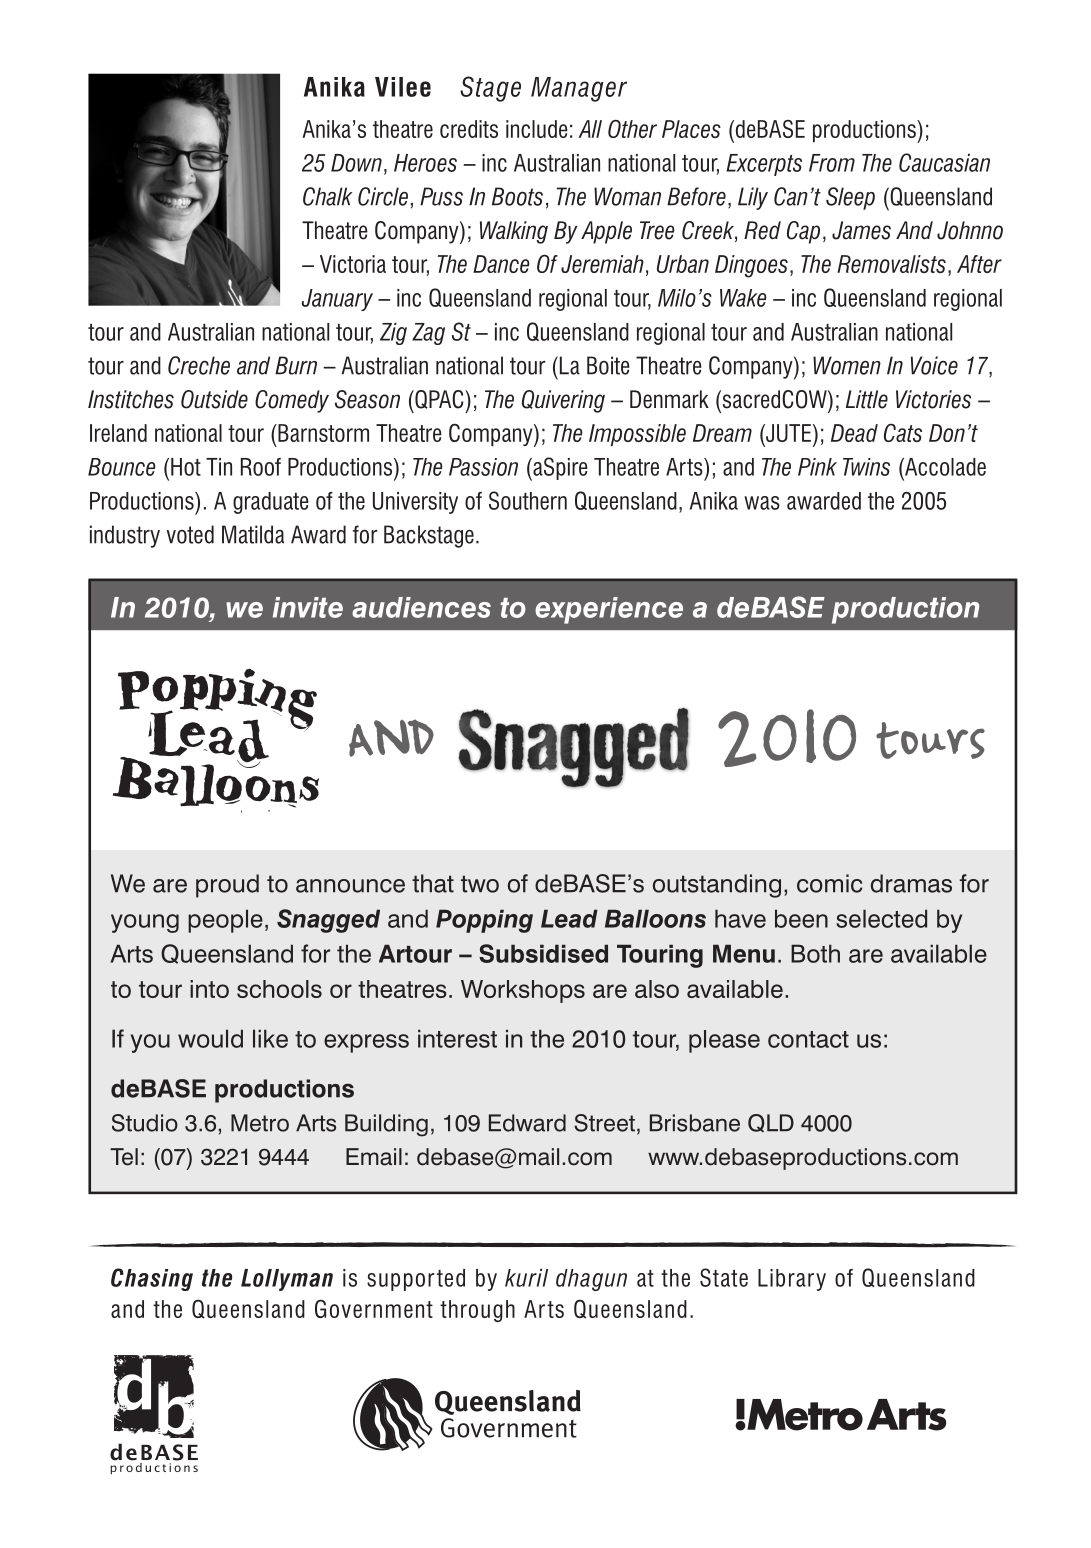 The width and height of the screenshot is (1091, 1548). I want to click on experience, so click(609, 610).
